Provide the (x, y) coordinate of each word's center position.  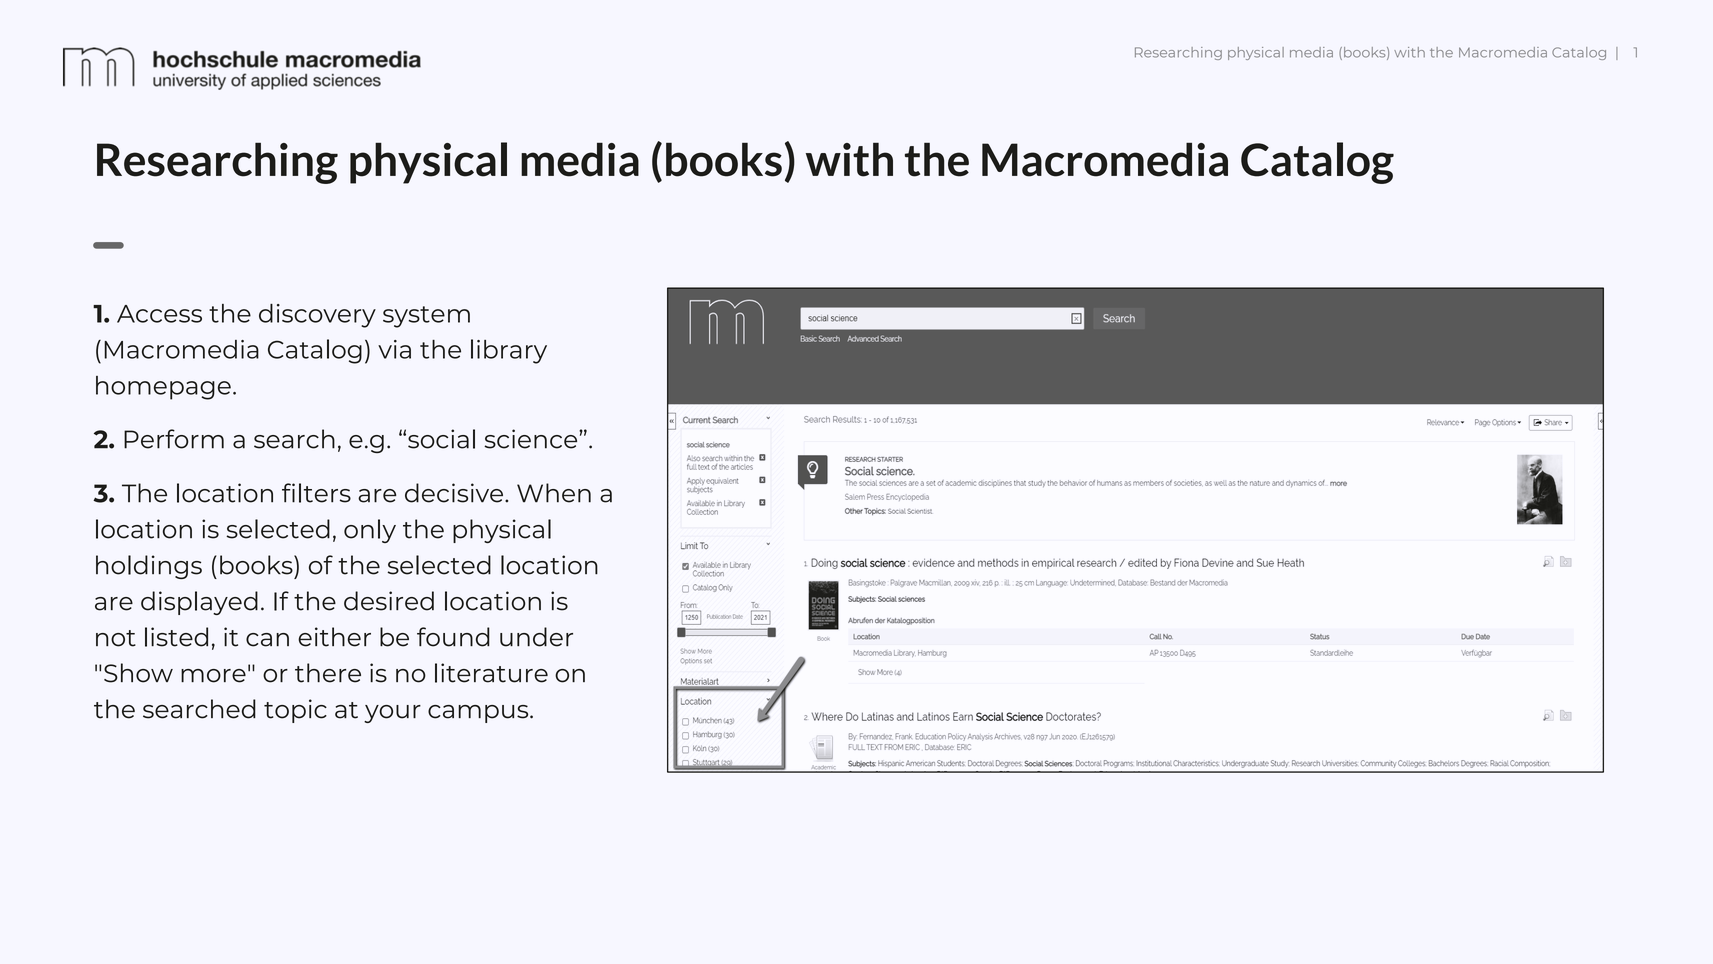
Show (138, 673)
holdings (149, 567)
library (509, 351)
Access (159, 314)
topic (295, 711)
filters (316, 493)
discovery (317, 316)
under (536, 637)
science (532, 439)
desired (389, 601)
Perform (174, 439)
